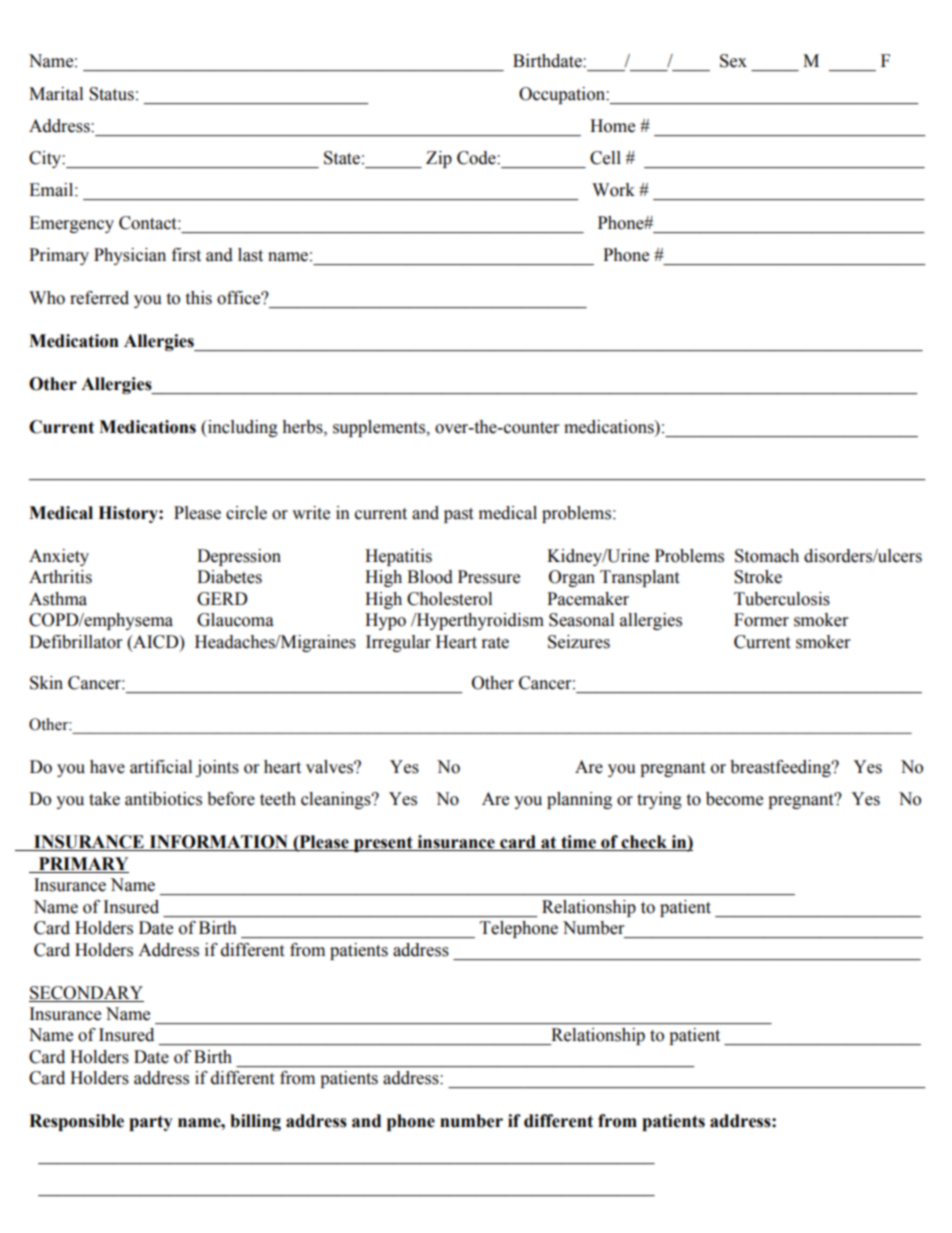 The width and height of the document is (952, 1233). I want to click on party, so click(151, 1123).
